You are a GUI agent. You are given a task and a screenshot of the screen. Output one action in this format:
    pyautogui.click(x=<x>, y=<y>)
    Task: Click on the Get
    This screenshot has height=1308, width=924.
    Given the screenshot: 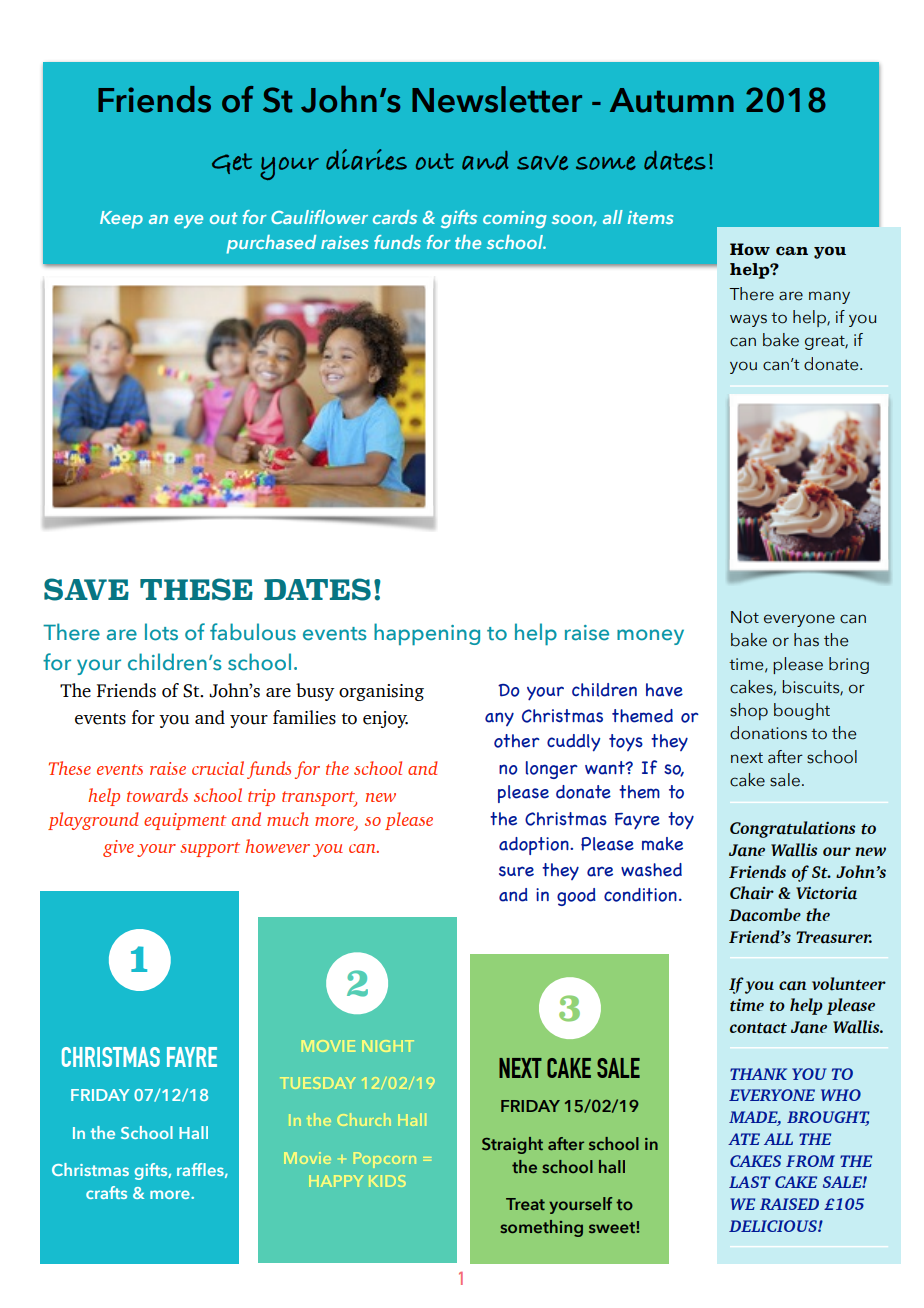 What is the action you would take?
    pyautogui.click(x=232, y=163)
